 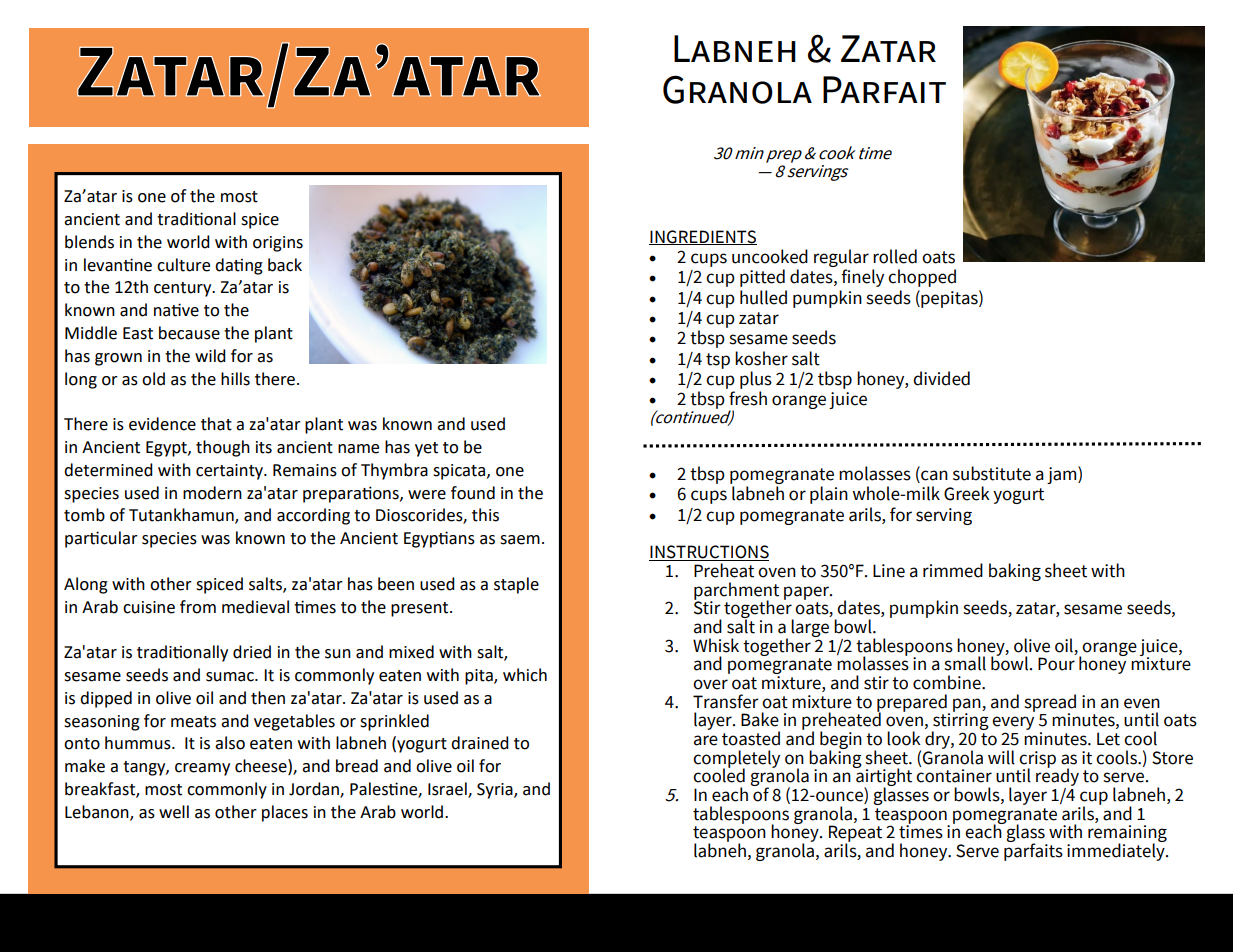 I want to click on Syria, so click(x=496, y=791).
